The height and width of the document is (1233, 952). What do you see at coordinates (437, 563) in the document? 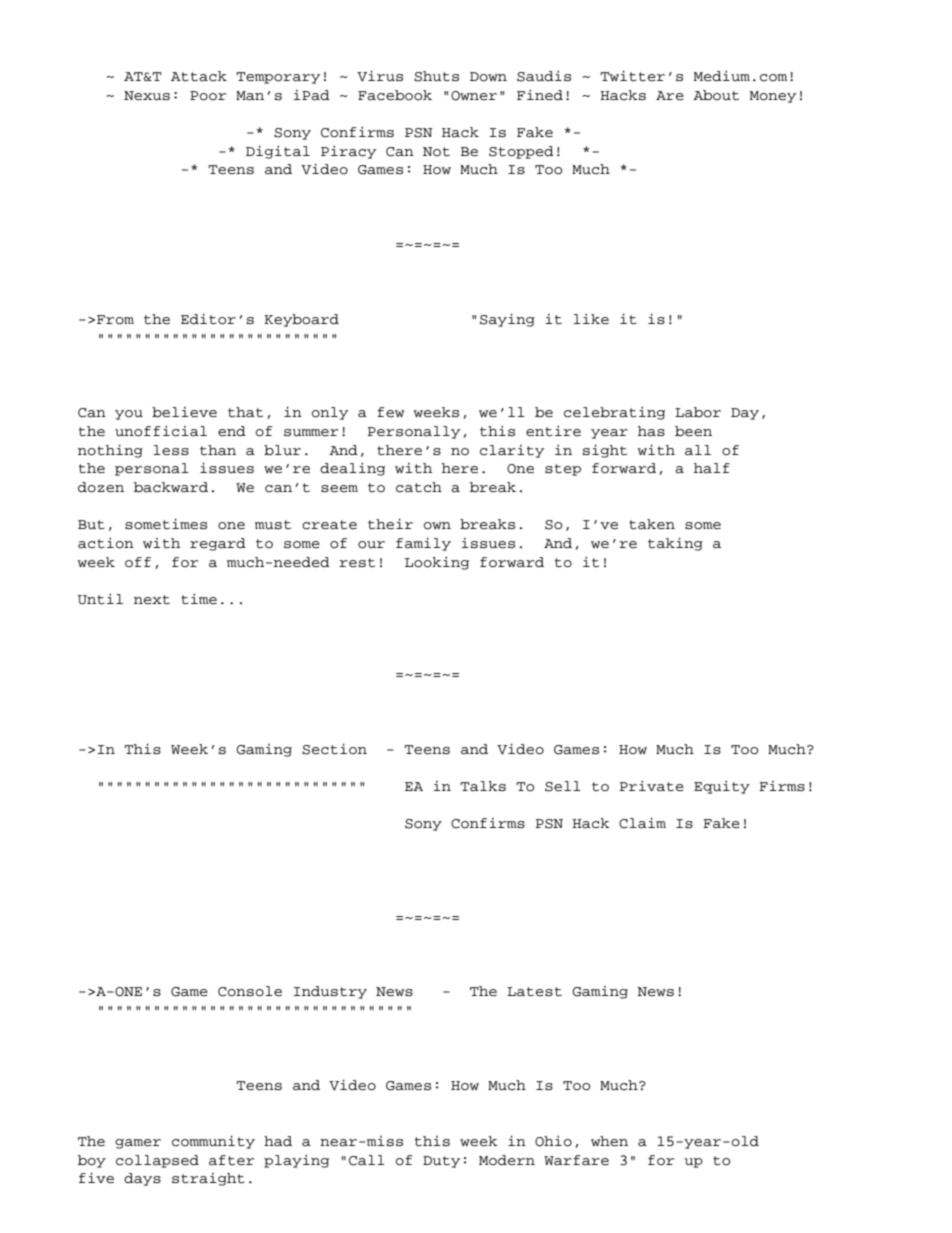
I see `Looking` at bounding box center [437, 563].
